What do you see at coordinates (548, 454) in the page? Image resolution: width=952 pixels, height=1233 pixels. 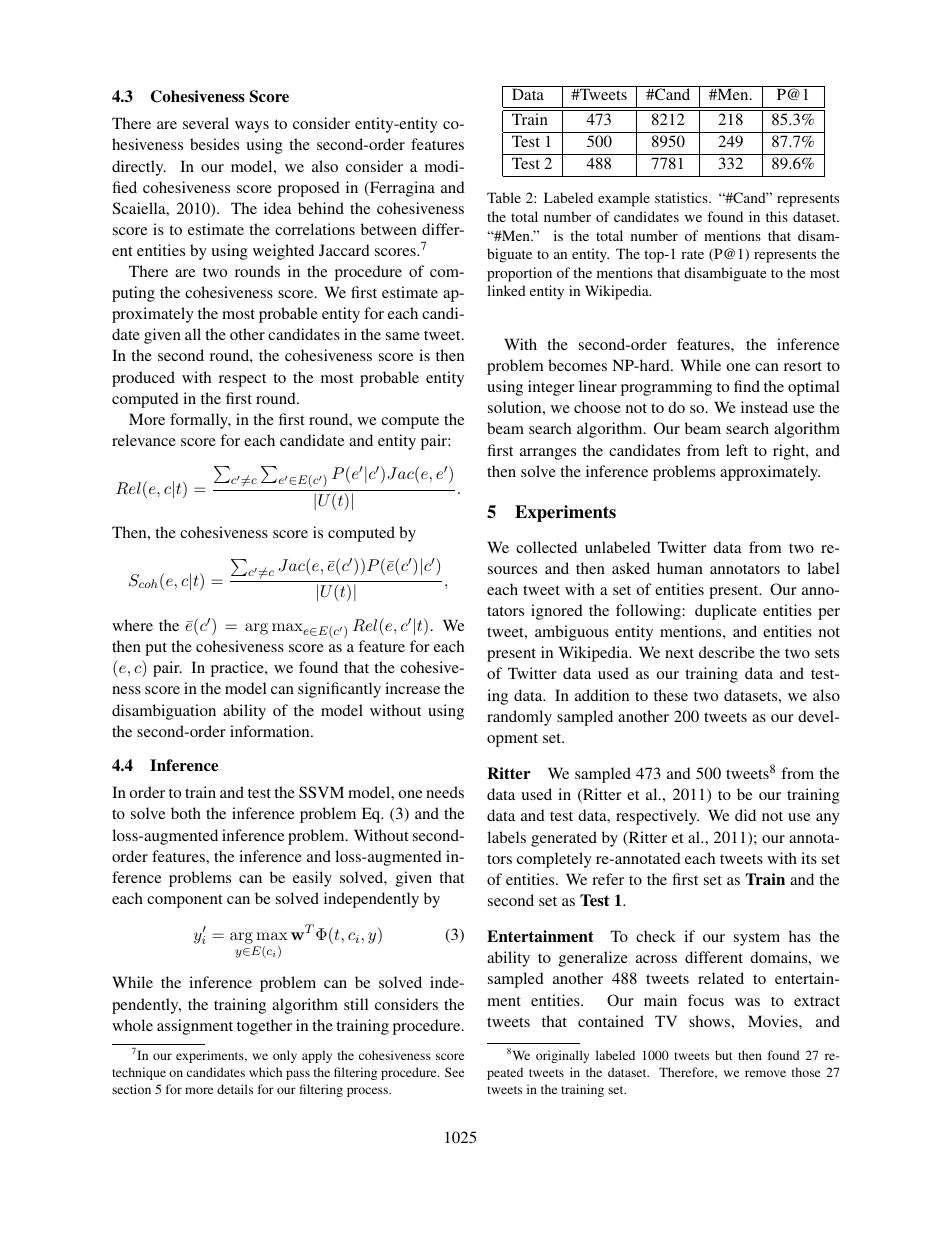 I see `arranges` at bounding box center [548, 454].
